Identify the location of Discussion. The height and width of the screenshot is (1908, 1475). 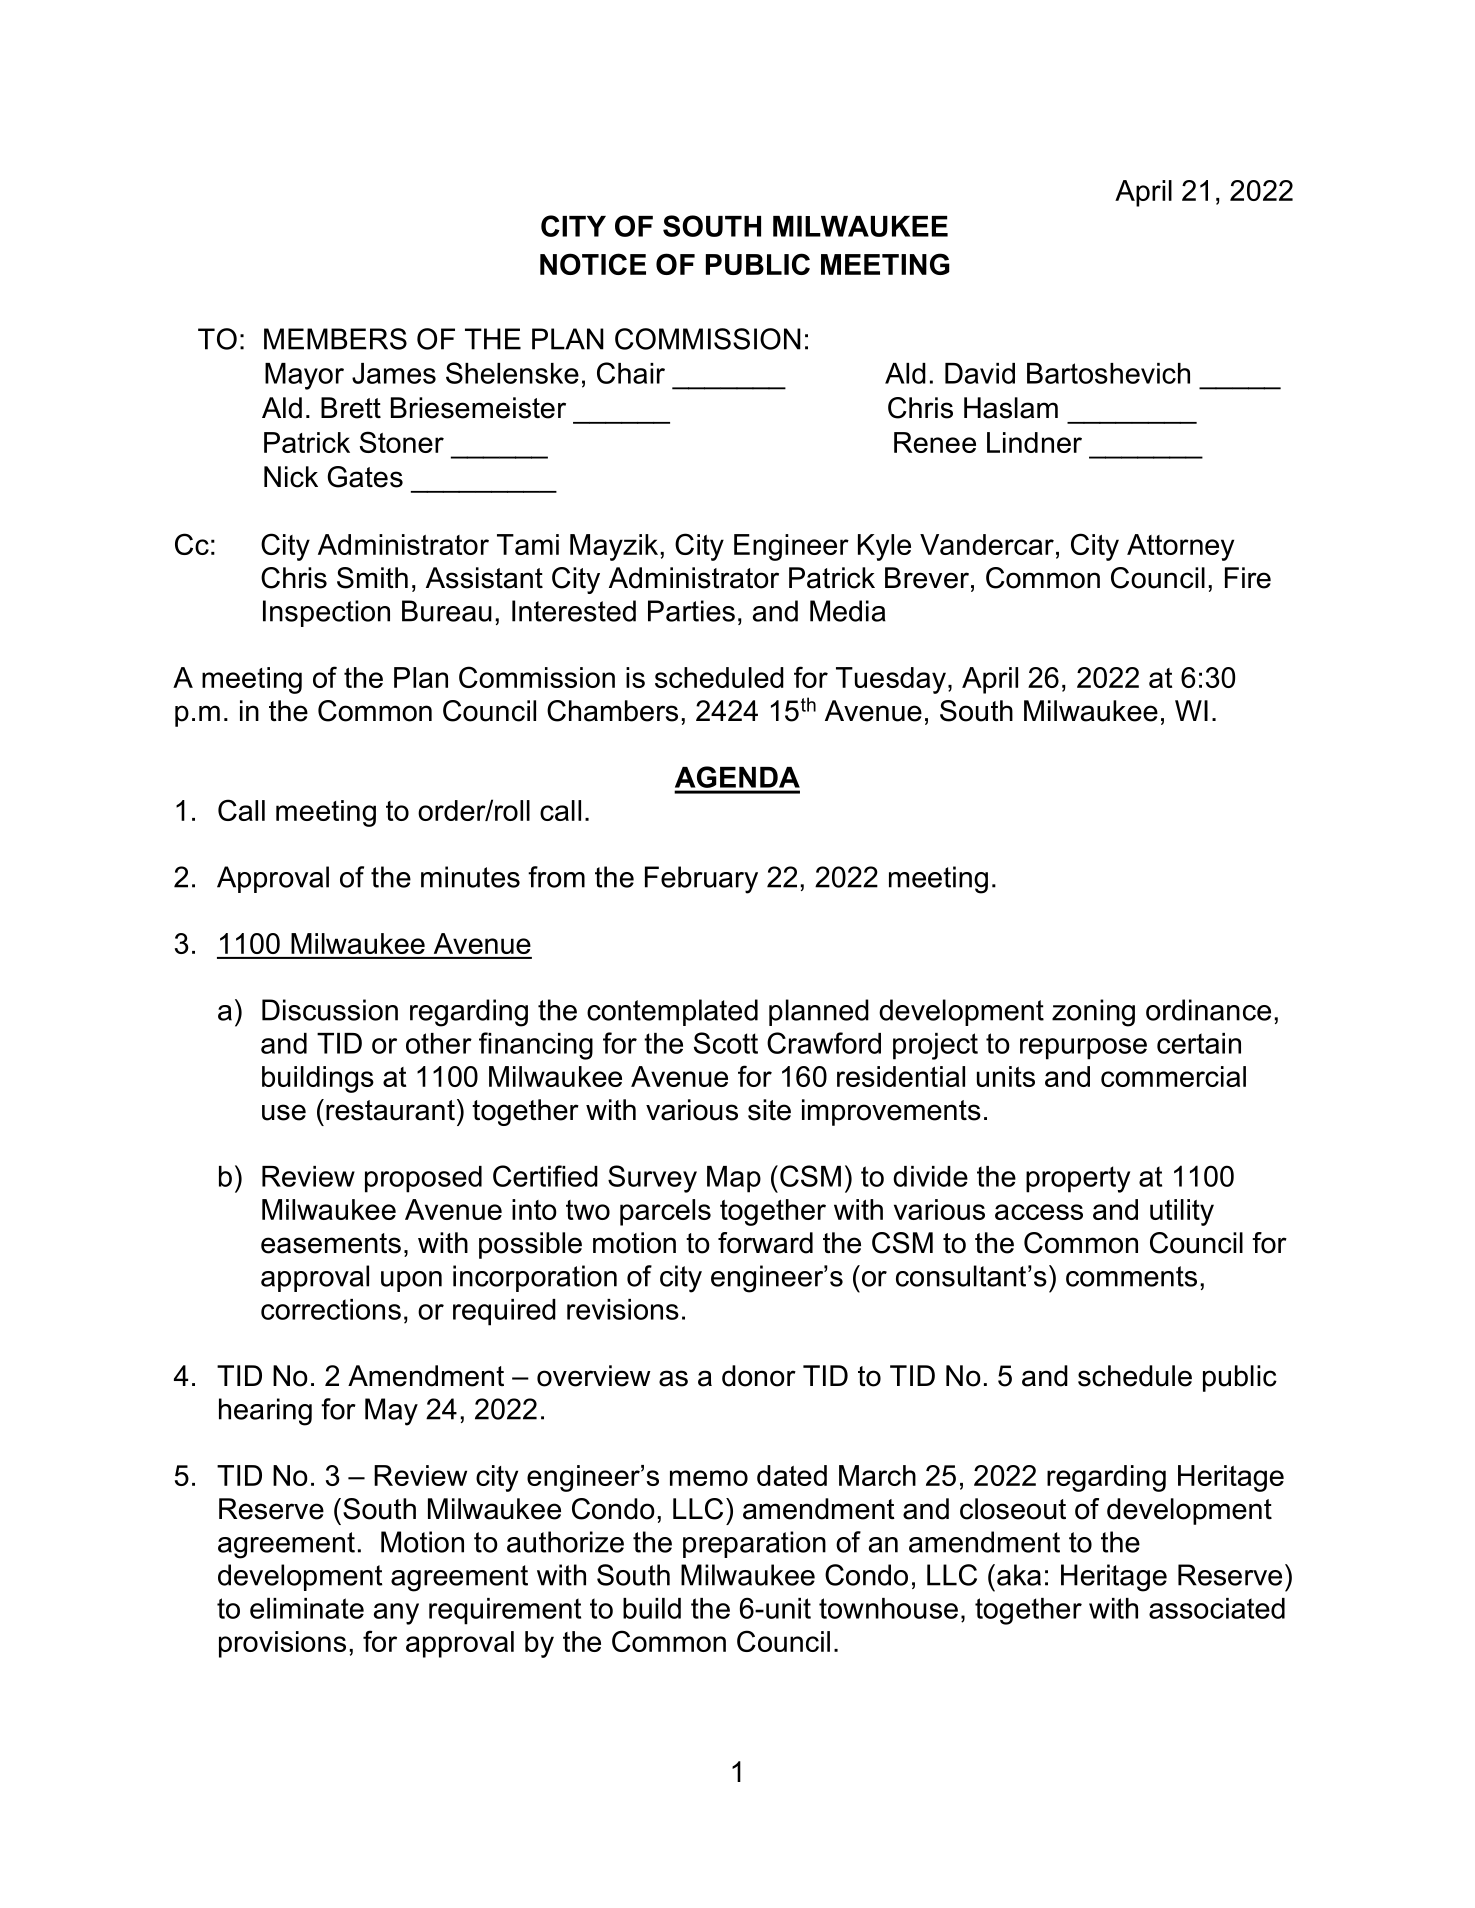
(330, 1010).
